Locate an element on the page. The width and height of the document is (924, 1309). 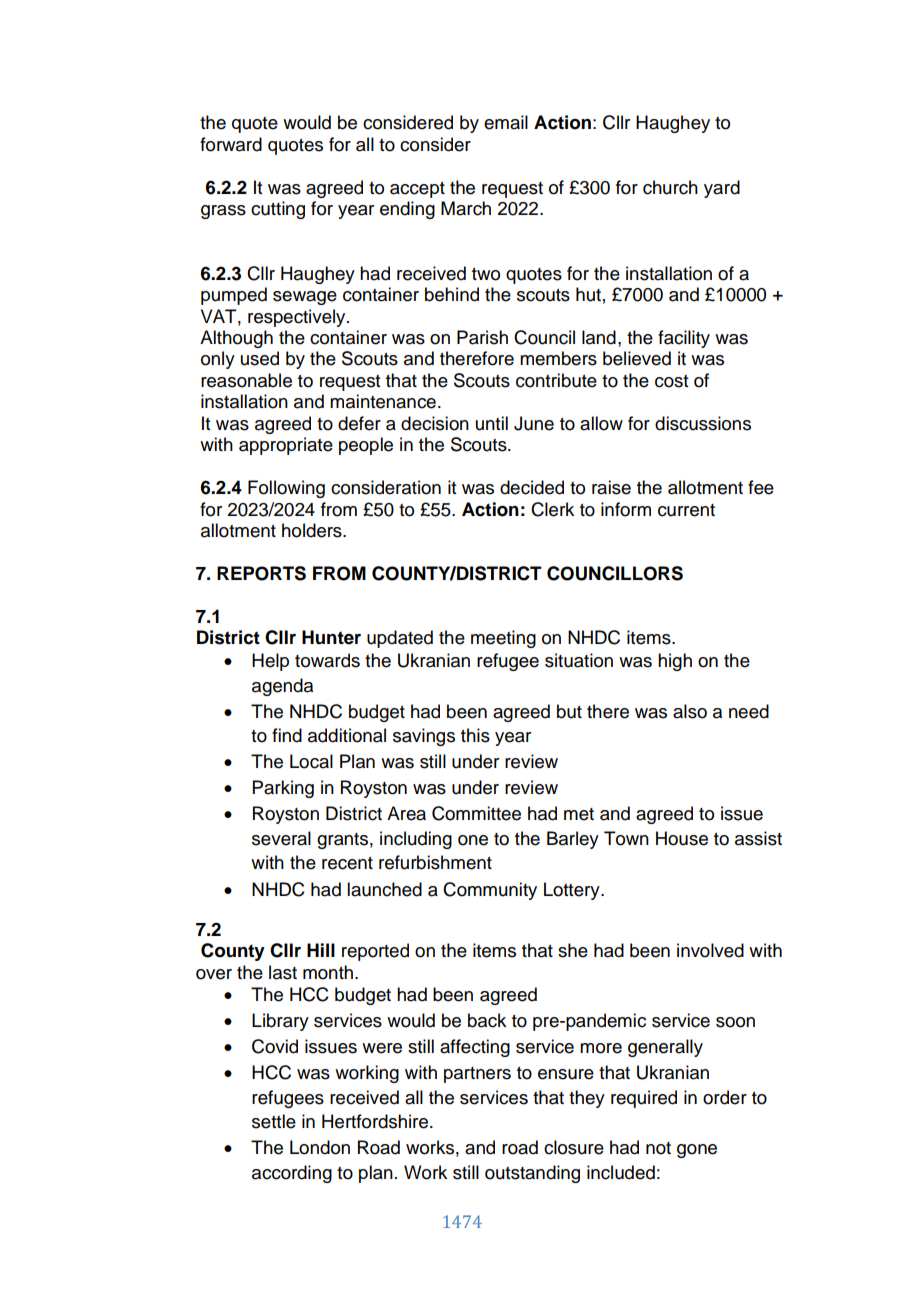
forward is located at coordinates (231, 144).
